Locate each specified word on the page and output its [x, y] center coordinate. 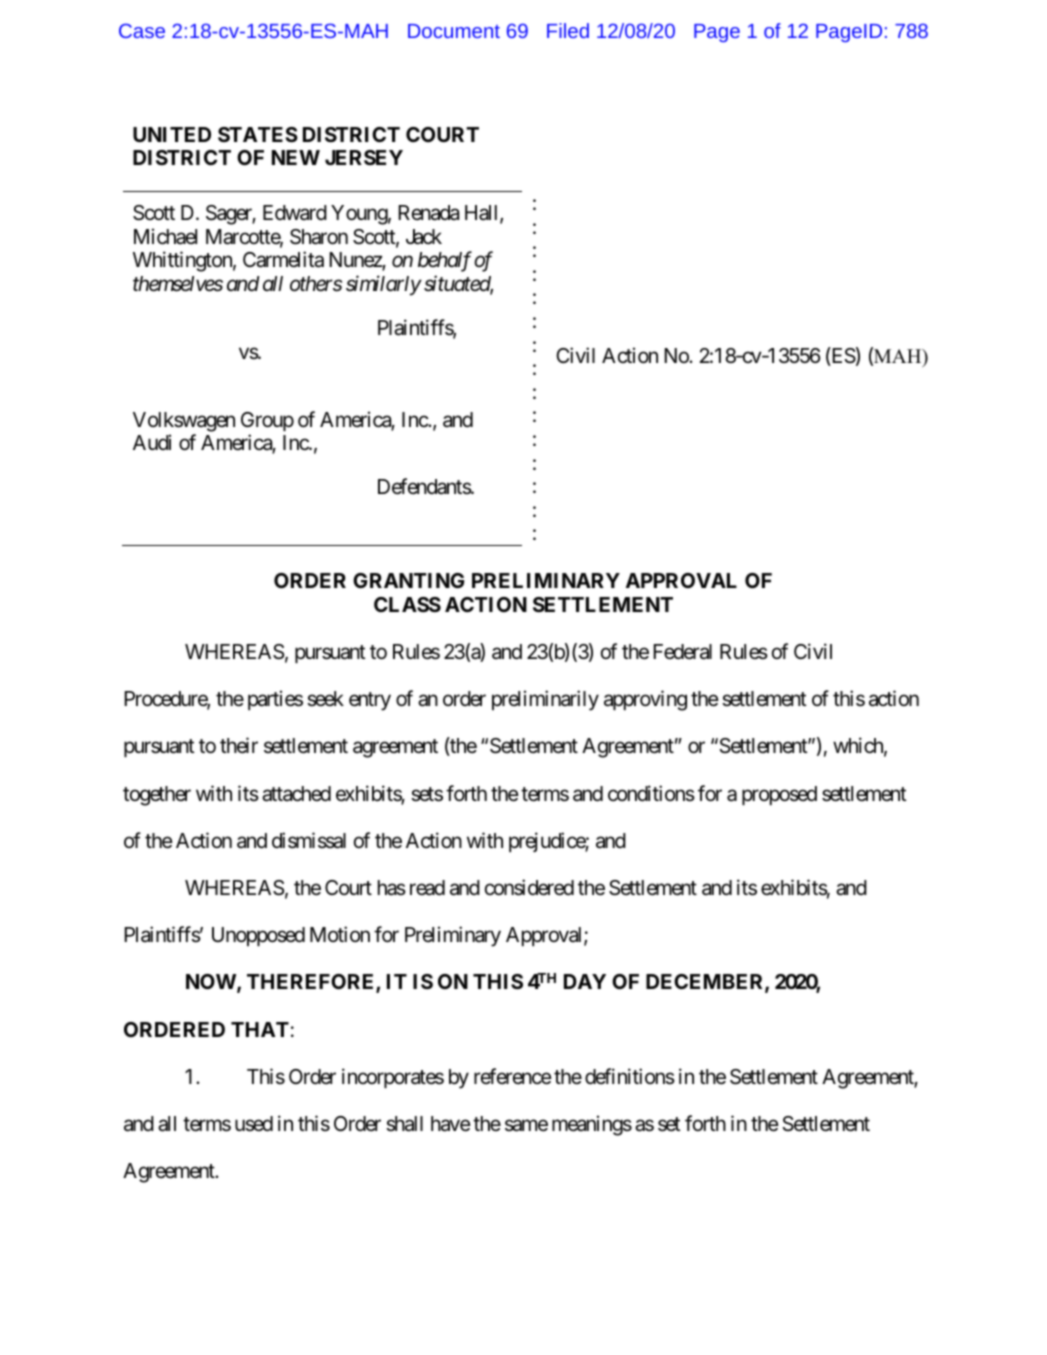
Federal [682, 652]
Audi [152, 442]
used [254, 1124]
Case [142, 30]
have [451, 1124]
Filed [568, 30]
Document [454, 31]
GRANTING [408, 580]
